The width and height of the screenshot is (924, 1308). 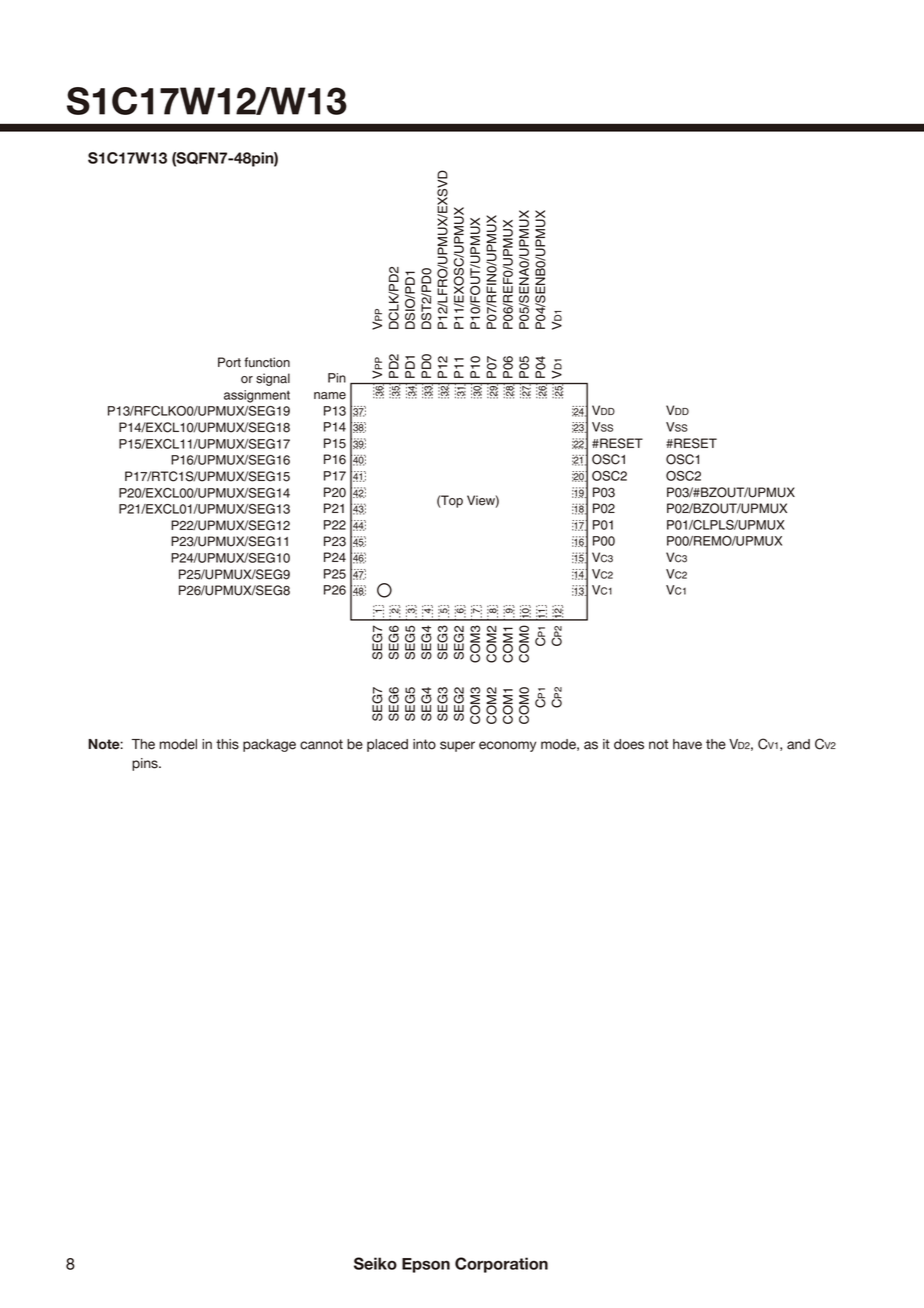 I want to click on have, so click(x=687, y=744).
